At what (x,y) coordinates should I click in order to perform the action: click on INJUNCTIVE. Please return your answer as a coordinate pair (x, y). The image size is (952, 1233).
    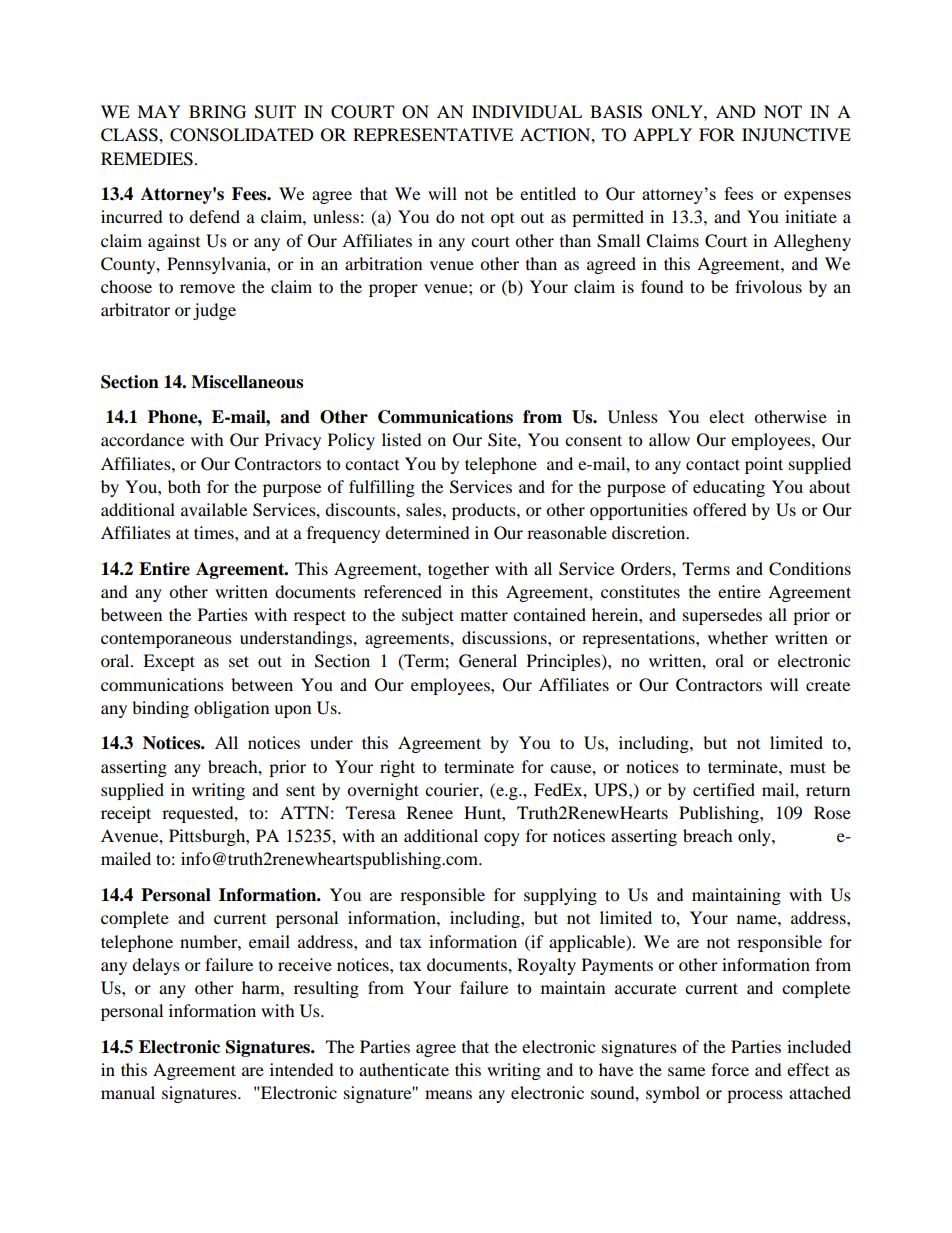
    Looking at the image, I should click on (796, 135).
